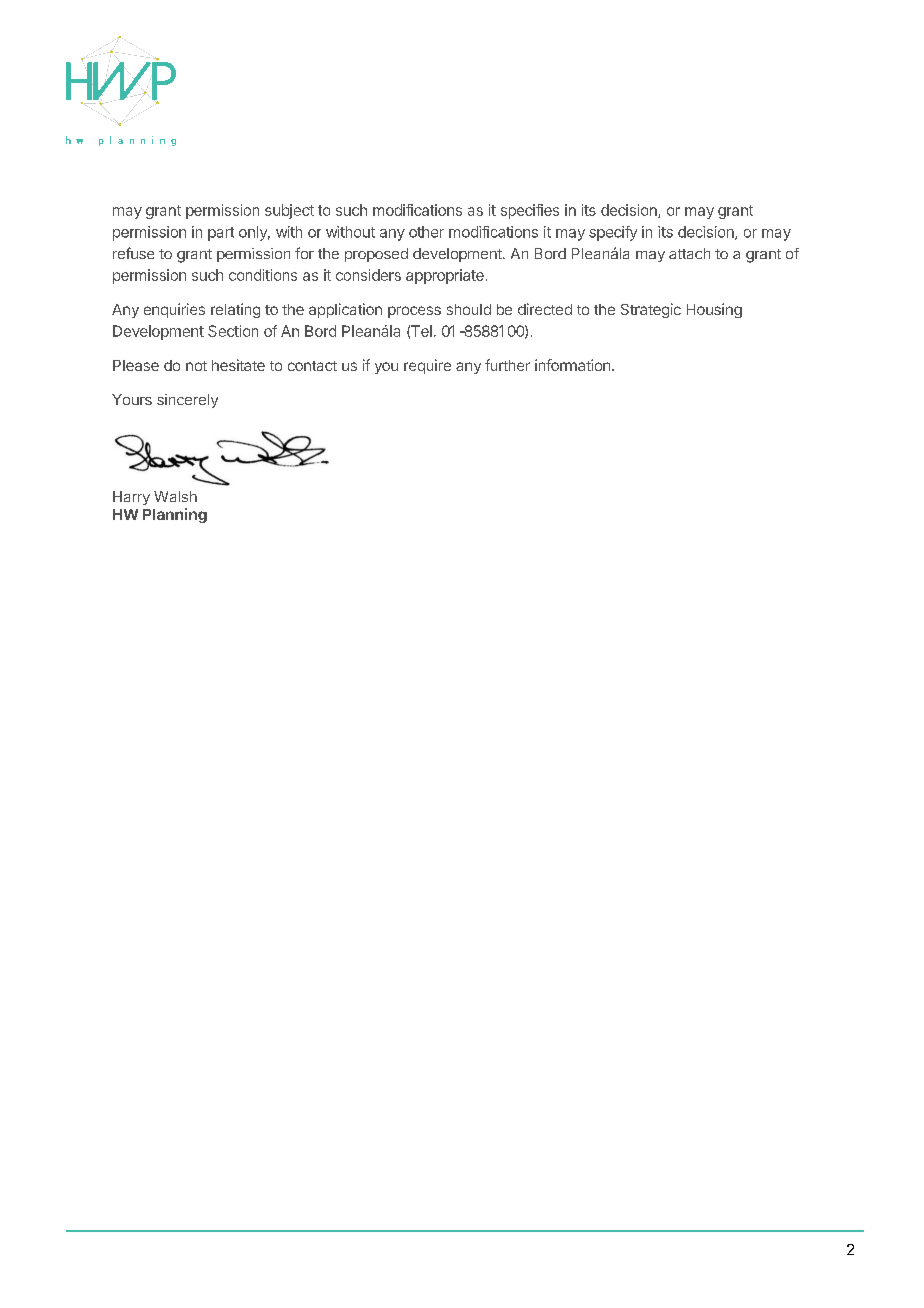 Image resolution: width=924 pixels, height=1308 pixels. What do you see at coordinates (414, 312) in the screenshot?
I see `process` at bounding box center [414, 312].
